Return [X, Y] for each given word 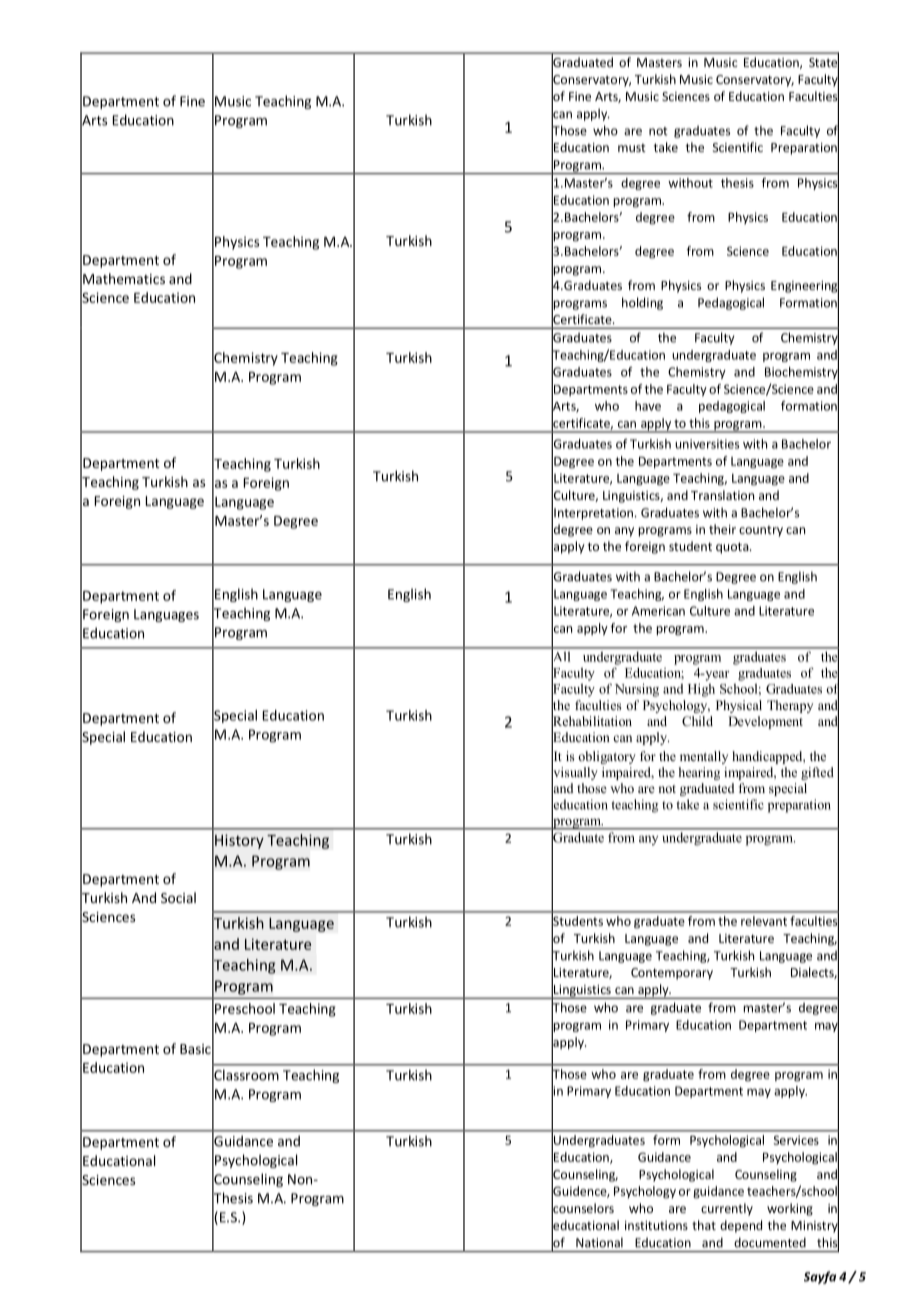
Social [178, 897]
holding [642, 303]
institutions [656, 1225]
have [648, 406]
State [824, 63]
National [599, 1242]
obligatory [607, 757]
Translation [722, 495]
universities [707, 444]
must [632, 148]
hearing [699, 773]
